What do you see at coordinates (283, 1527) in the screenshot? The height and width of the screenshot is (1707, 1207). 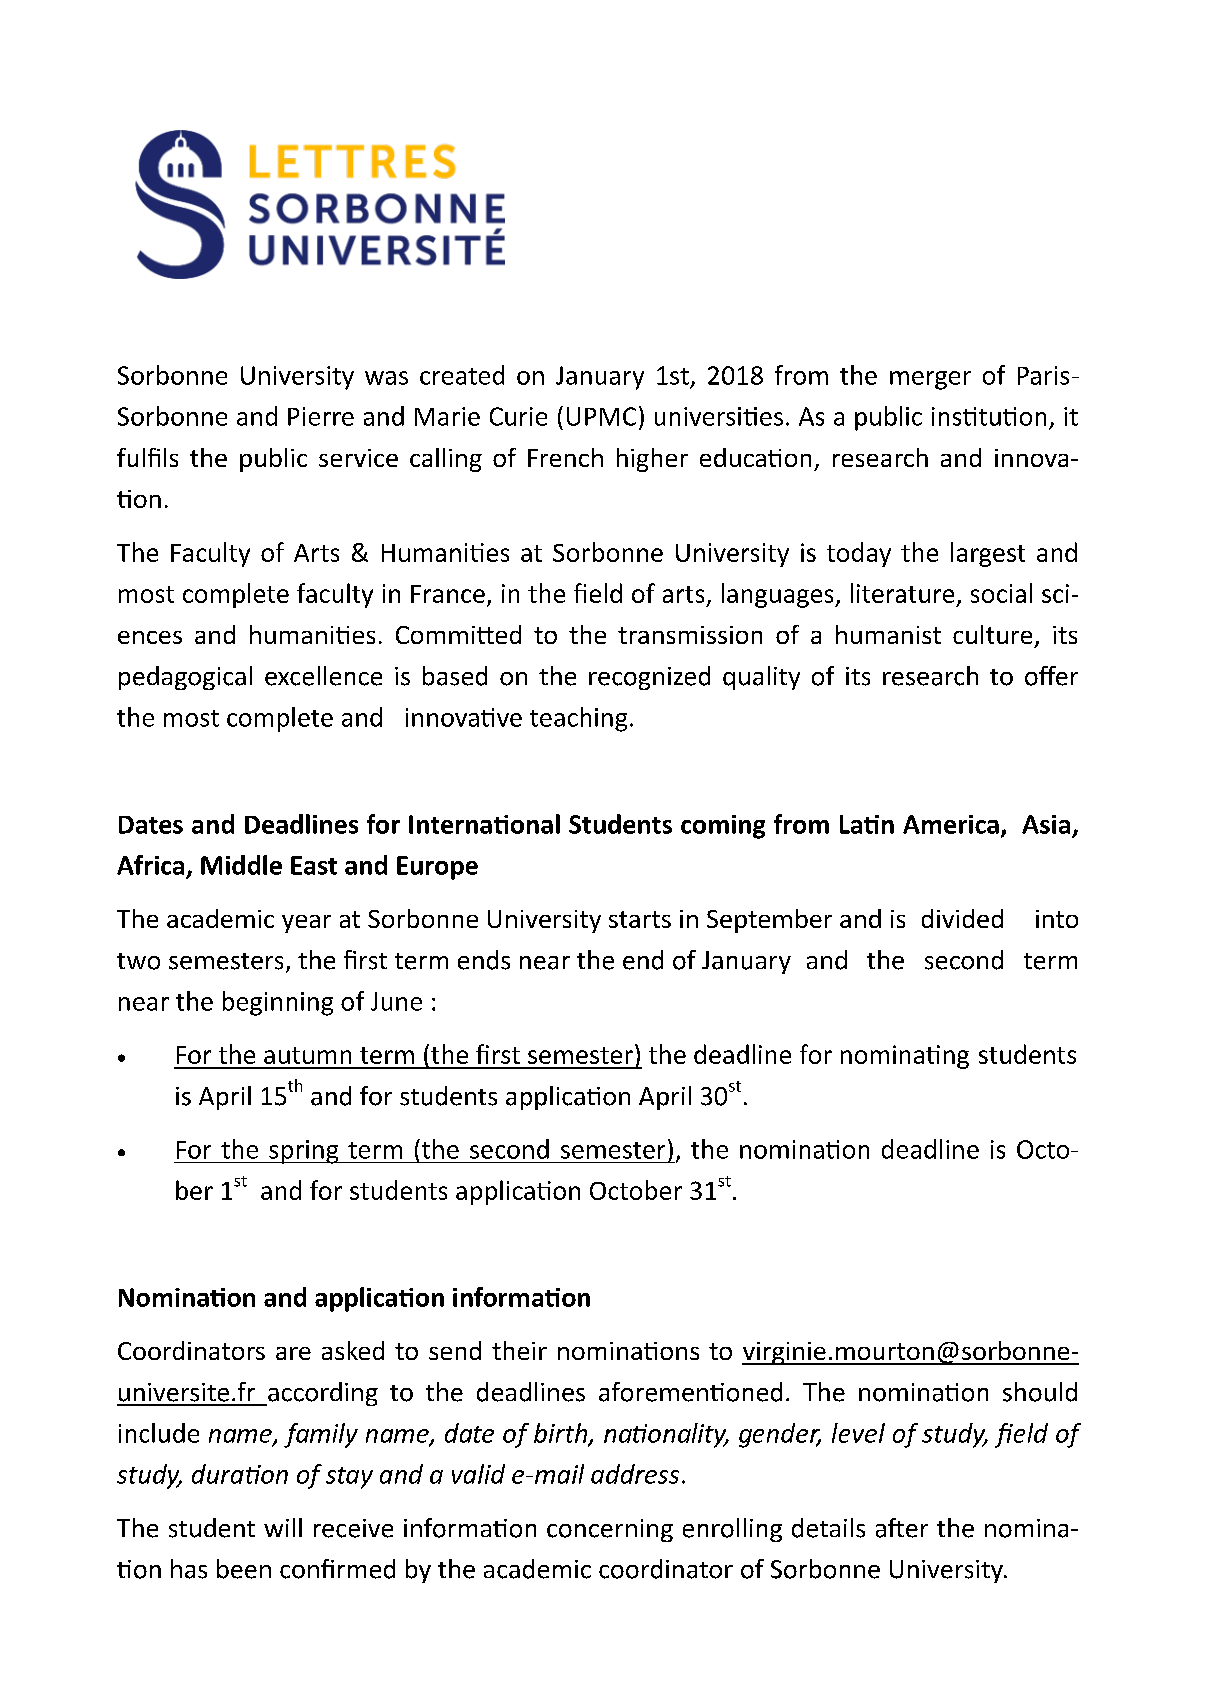 I see `will` at bounding box center [283, 1527].
